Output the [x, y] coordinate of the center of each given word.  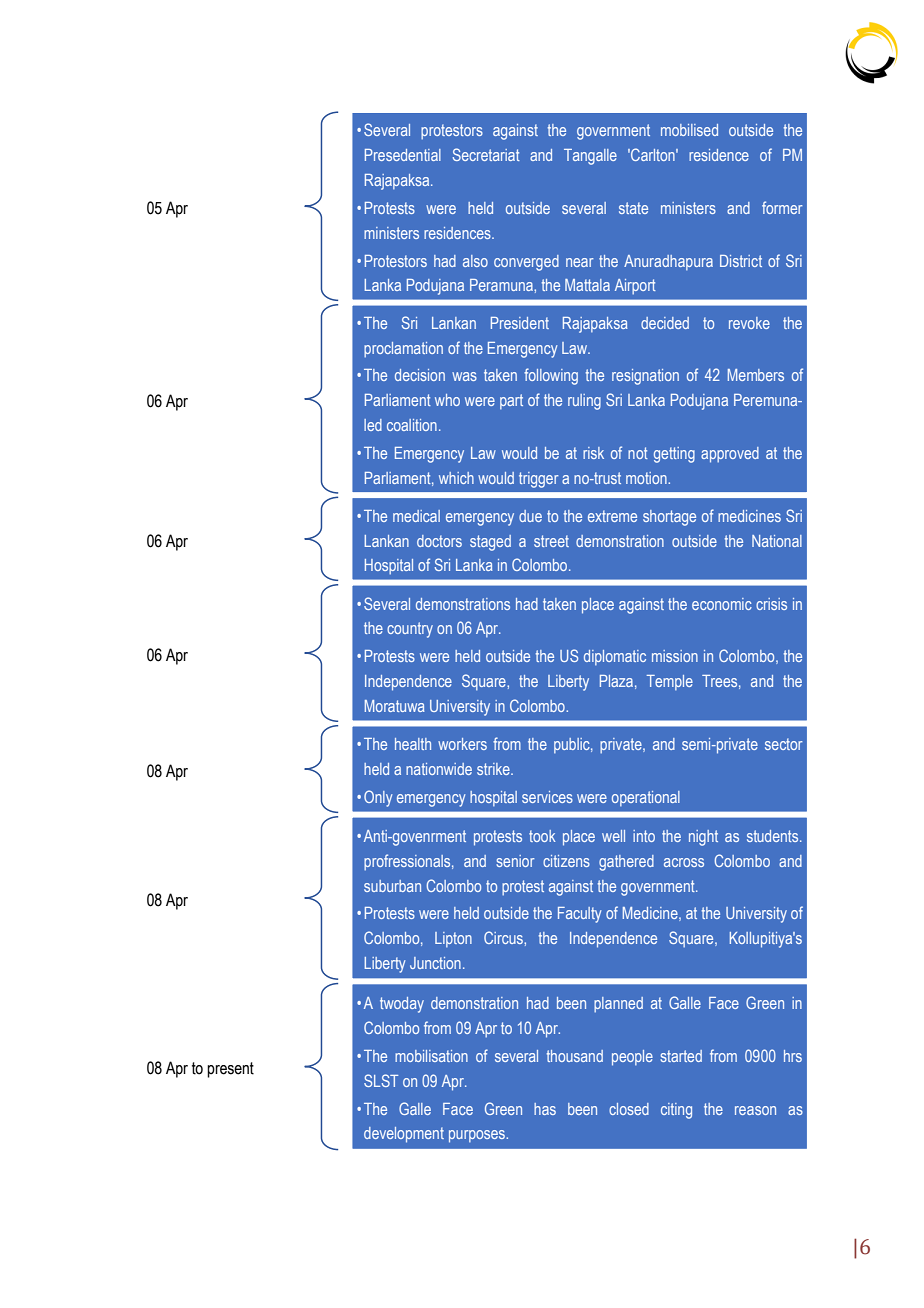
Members [756, 375]
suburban [392, 886]
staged [490, 543]
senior [515, 861]
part [511, 401]
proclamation [403, 349]
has [545, 1109]
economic [722, 604]
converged [526, 263]
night [703, 838]
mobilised [689, 130]
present [230, 1070]
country [410, 630]
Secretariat [486, 154]
